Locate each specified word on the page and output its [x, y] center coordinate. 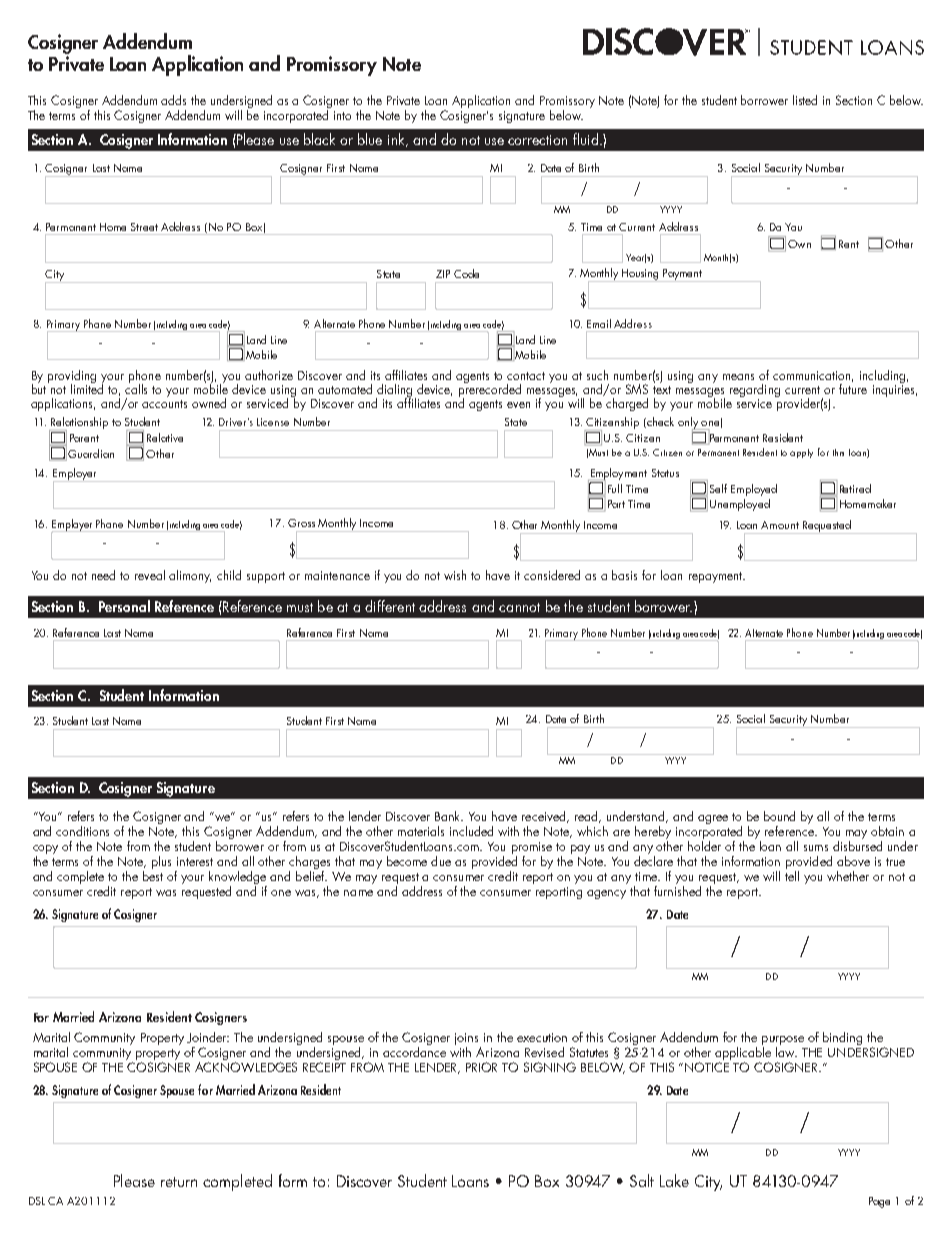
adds [173, 100]
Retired [855, 488]
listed [805, 100]
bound [779, 816]
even [518, 405]
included [471, 831]
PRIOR [481, 1067]
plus [161, 862]
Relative [165, 437]
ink [397, 140]
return [179, 1182]
